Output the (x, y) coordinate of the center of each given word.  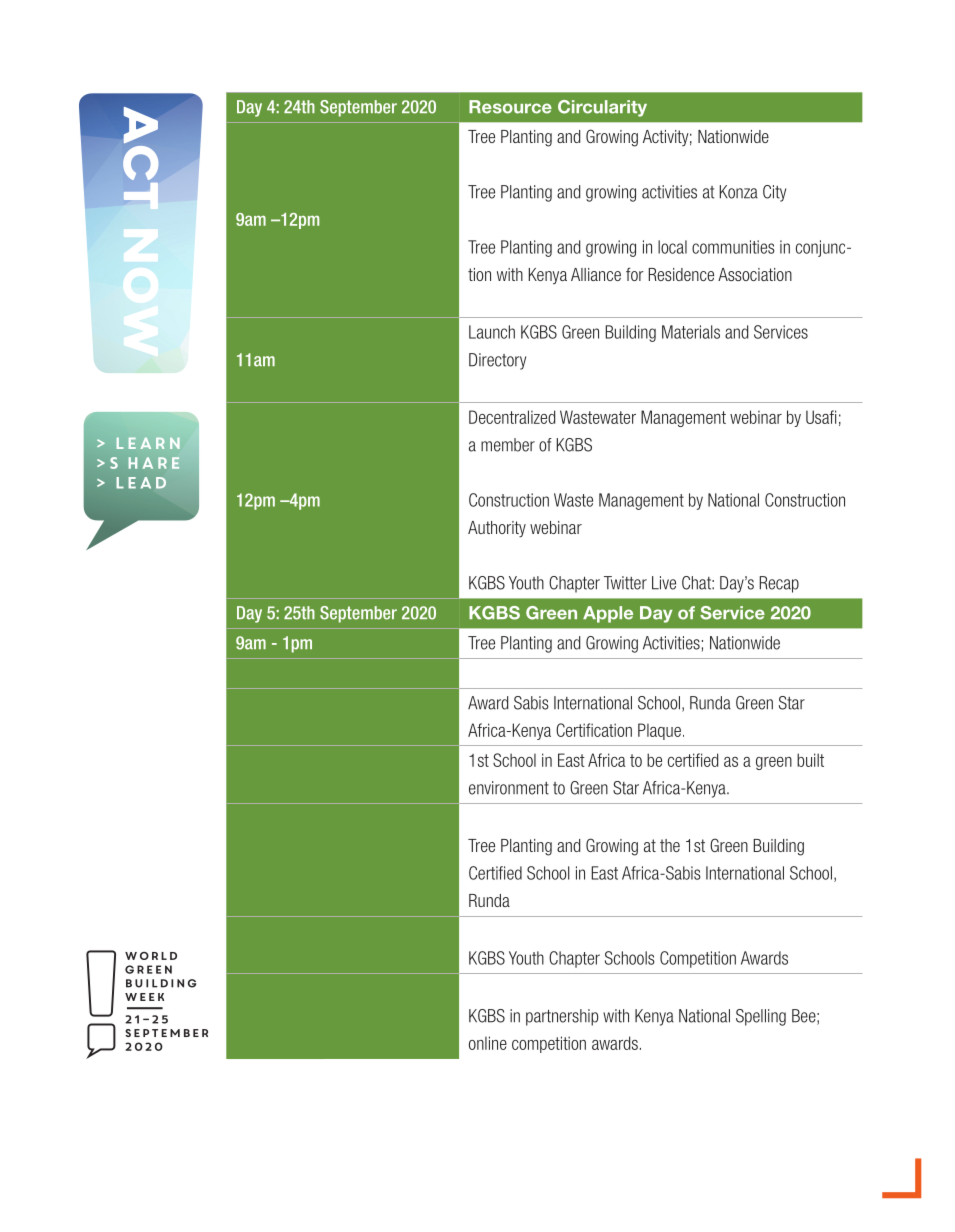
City (774, 193)
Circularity (602, 108)
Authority (497, 529)
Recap (779, 584)
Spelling (761, 1017)
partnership (562, 1017)
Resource (510, 107)
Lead (141, 483)
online (488, 1043)
